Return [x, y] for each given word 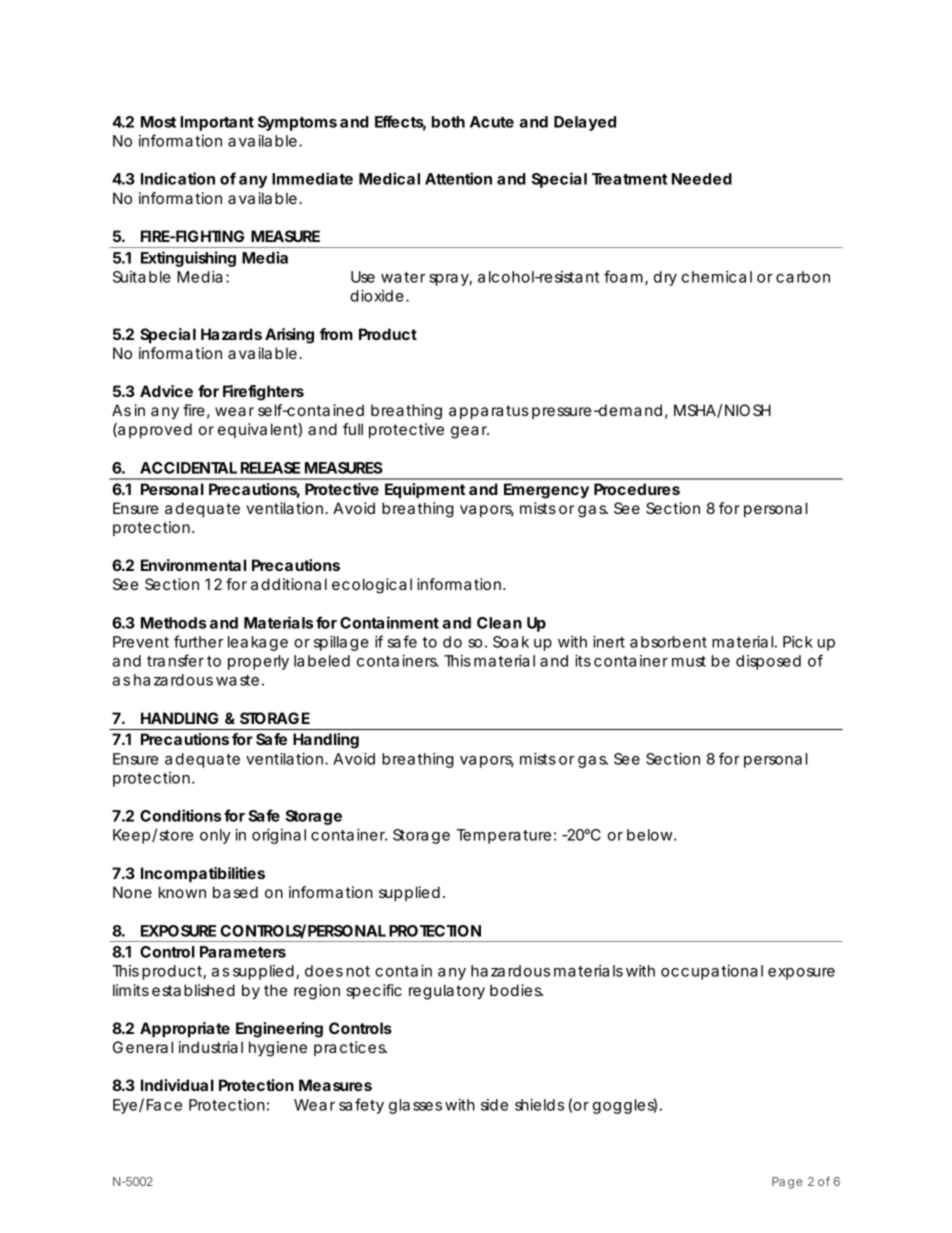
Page [787, 1183]
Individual [177, 1085]
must [689, 661]
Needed [702, 179]
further [199, 641]
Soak [511, 642]
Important [217, 123]
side [494, 1105]
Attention [458, 178]
